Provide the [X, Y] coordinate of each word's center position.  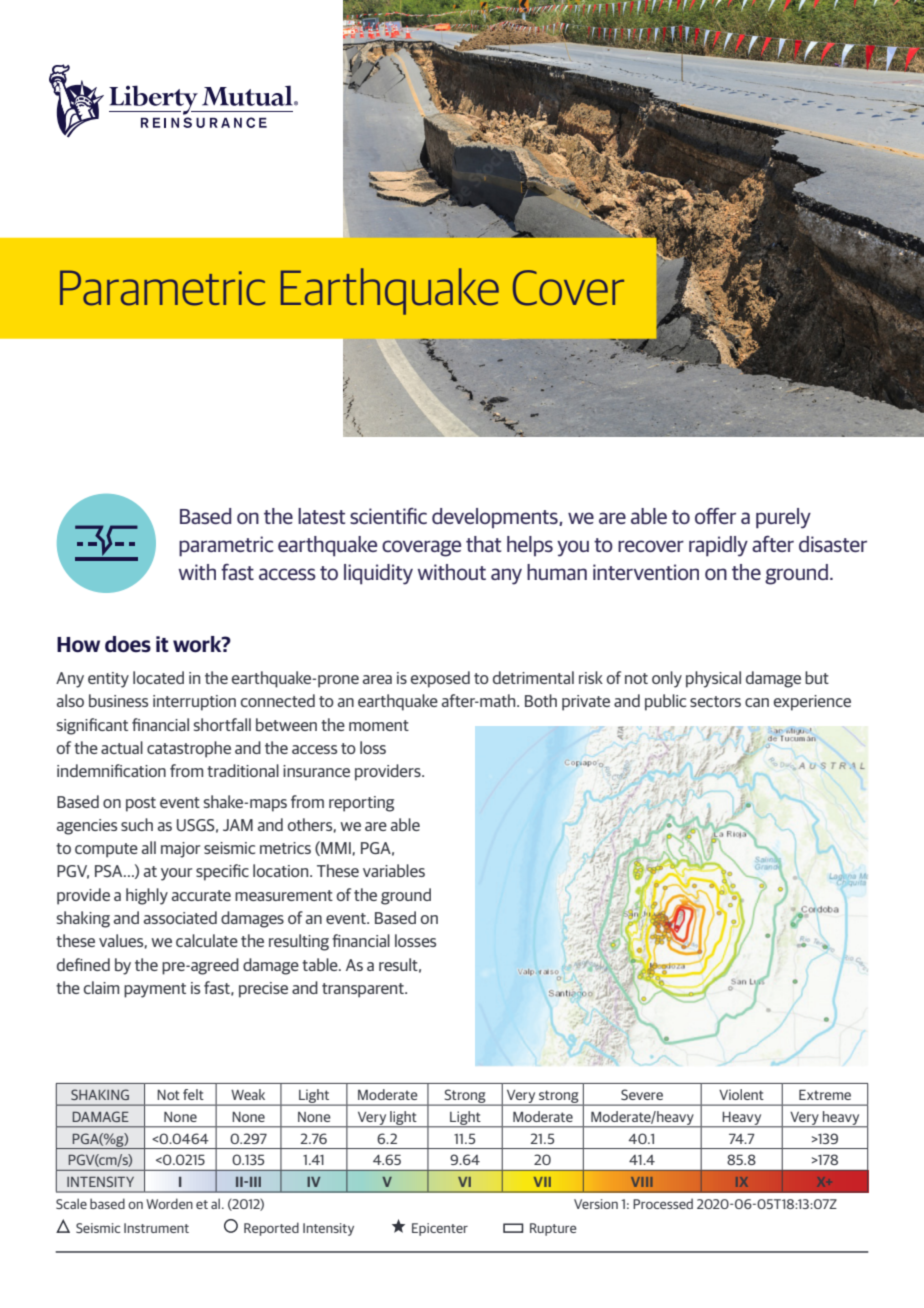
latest [321, 516]
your [176, 874]
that [483, 544]
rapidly [718, 546]
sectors [715, 701]
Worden [169, 1203]
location [282, 870]
